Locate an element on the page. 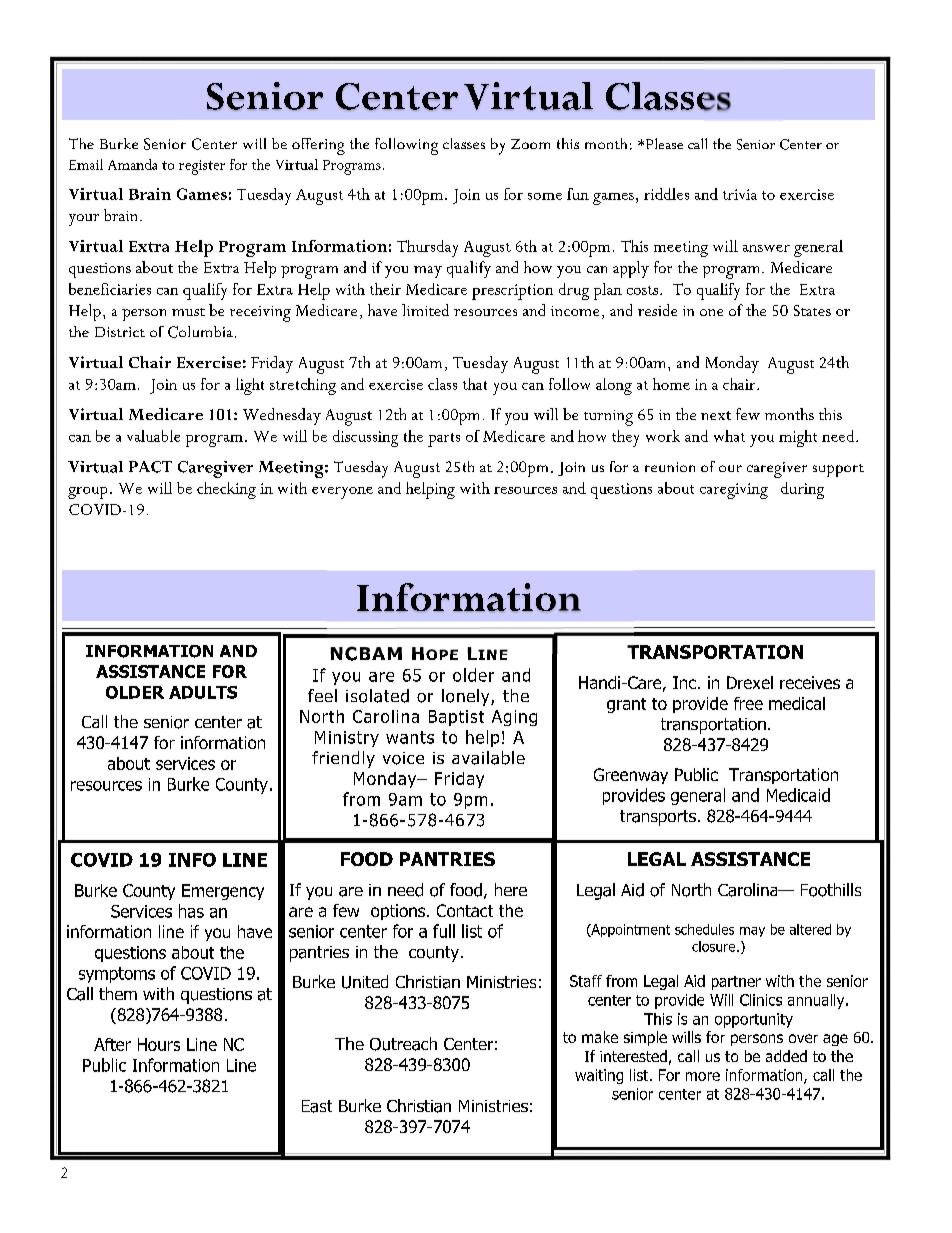  next is located at coordinates (716, 415).
